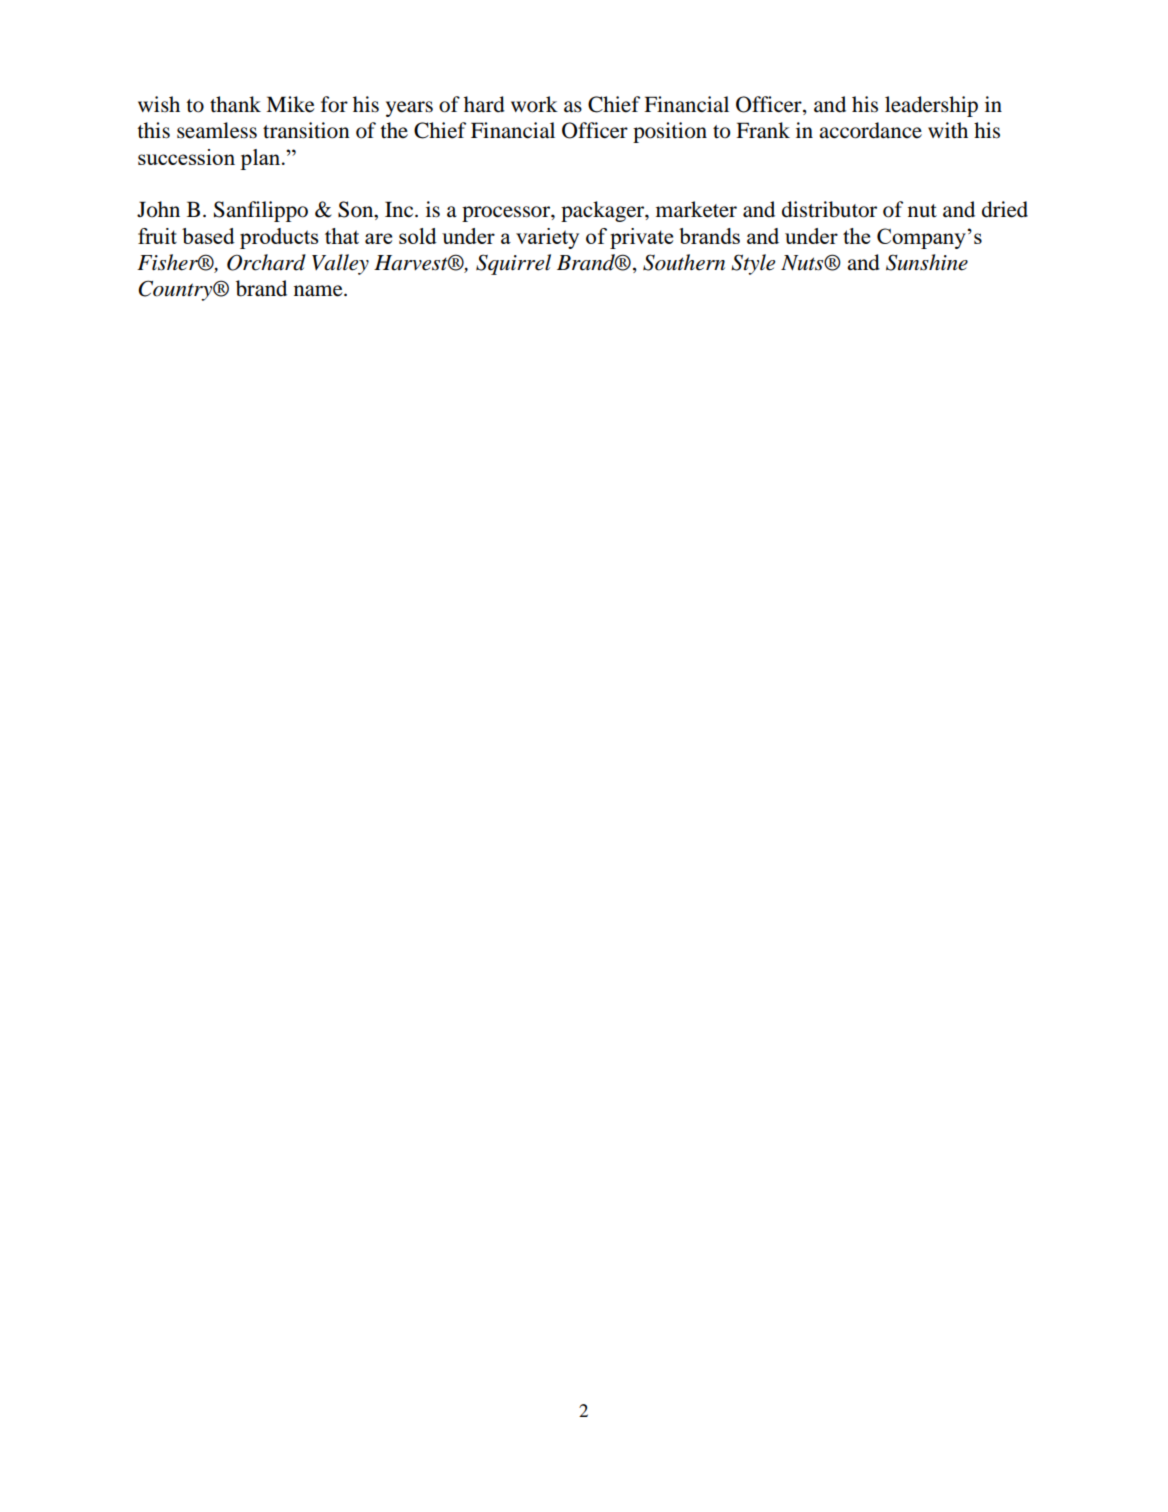 The height and width of the document is (1512, 1168). What do you see at coordinates (684, 262) in the document?
I see `Southern` at bounding box center [684, 262].
